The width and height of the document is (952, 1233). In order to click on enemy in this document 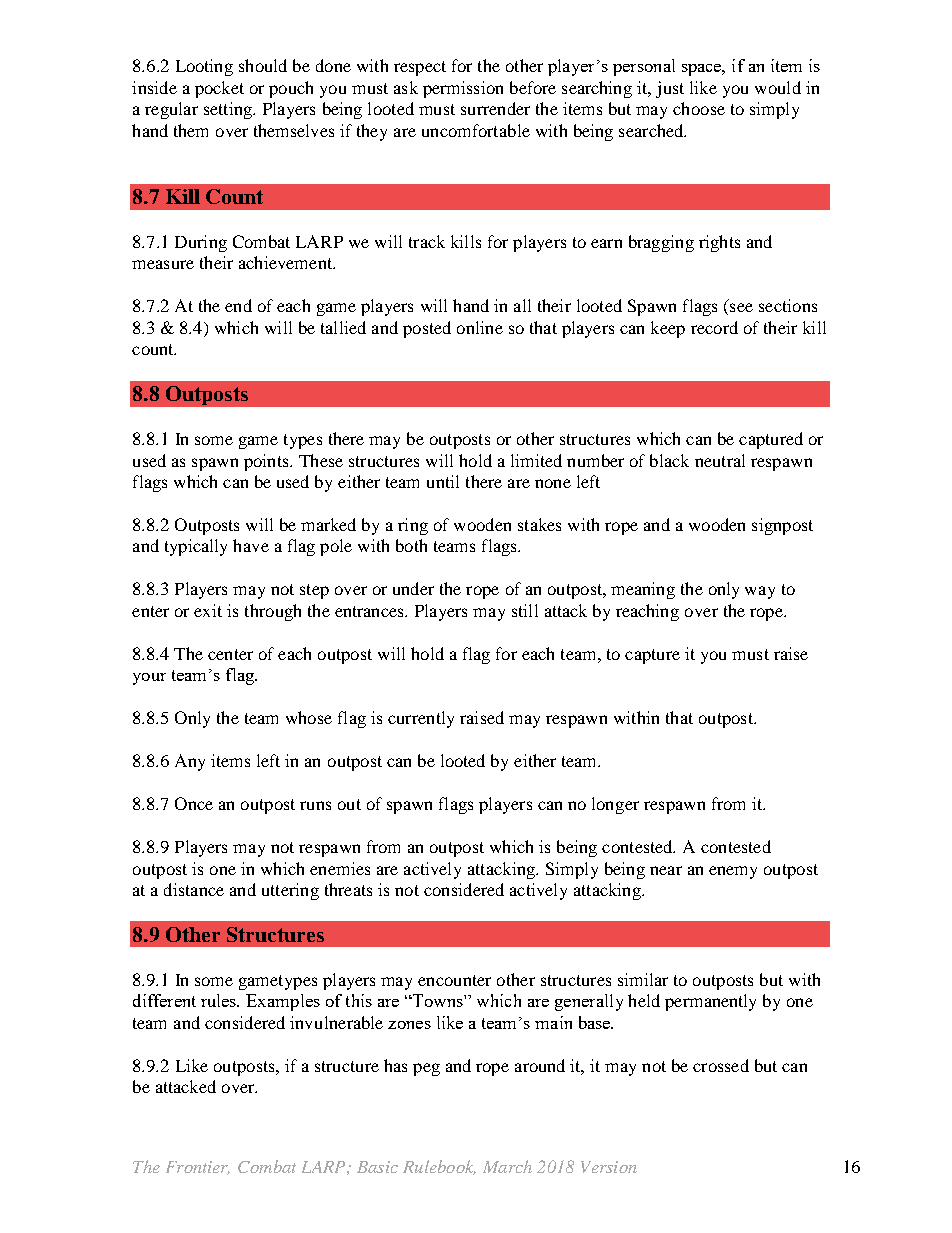, I will do `click(733, 872)`.
